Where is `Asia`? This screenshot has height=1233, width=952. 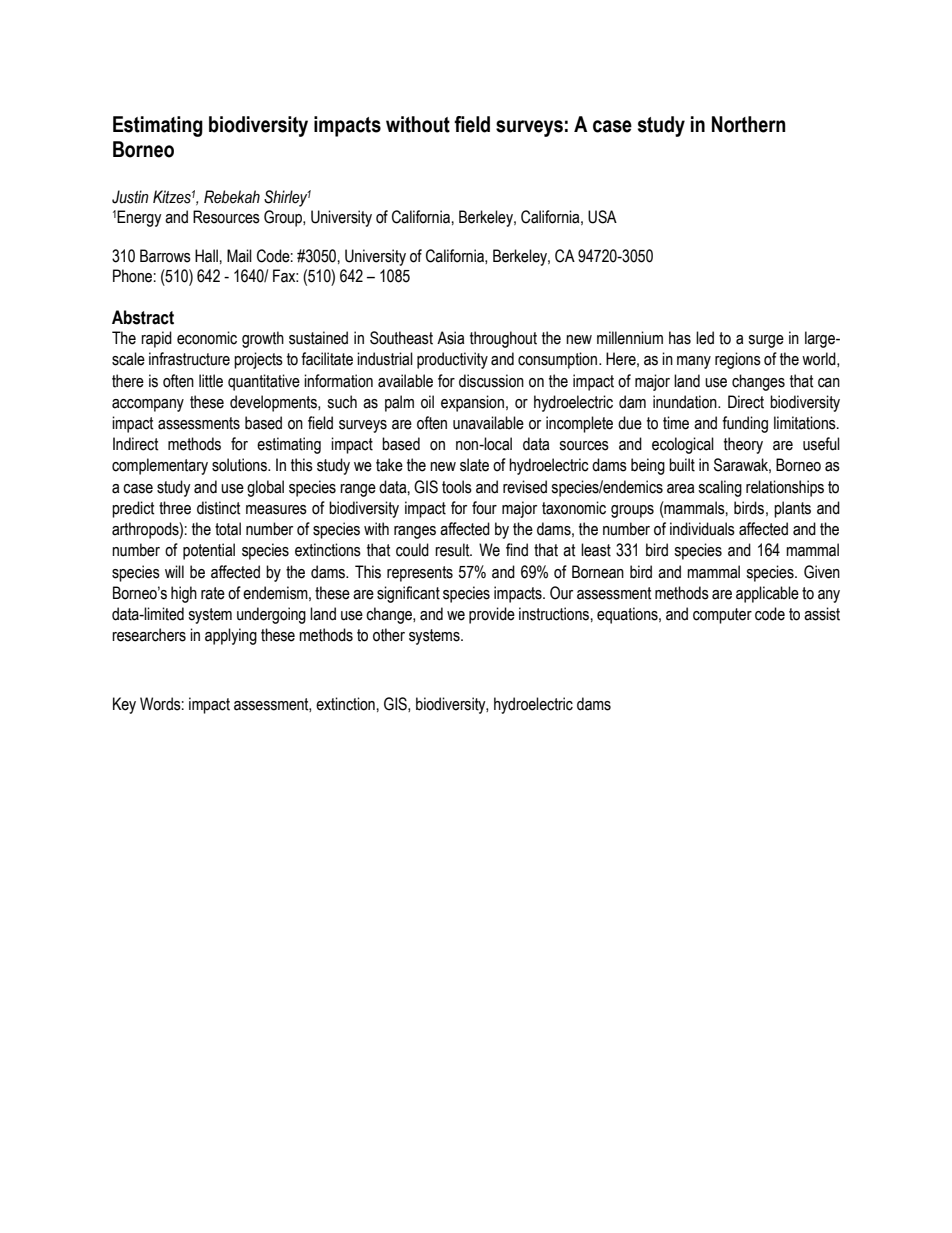
Asia is located at coordinates (450, 338).
